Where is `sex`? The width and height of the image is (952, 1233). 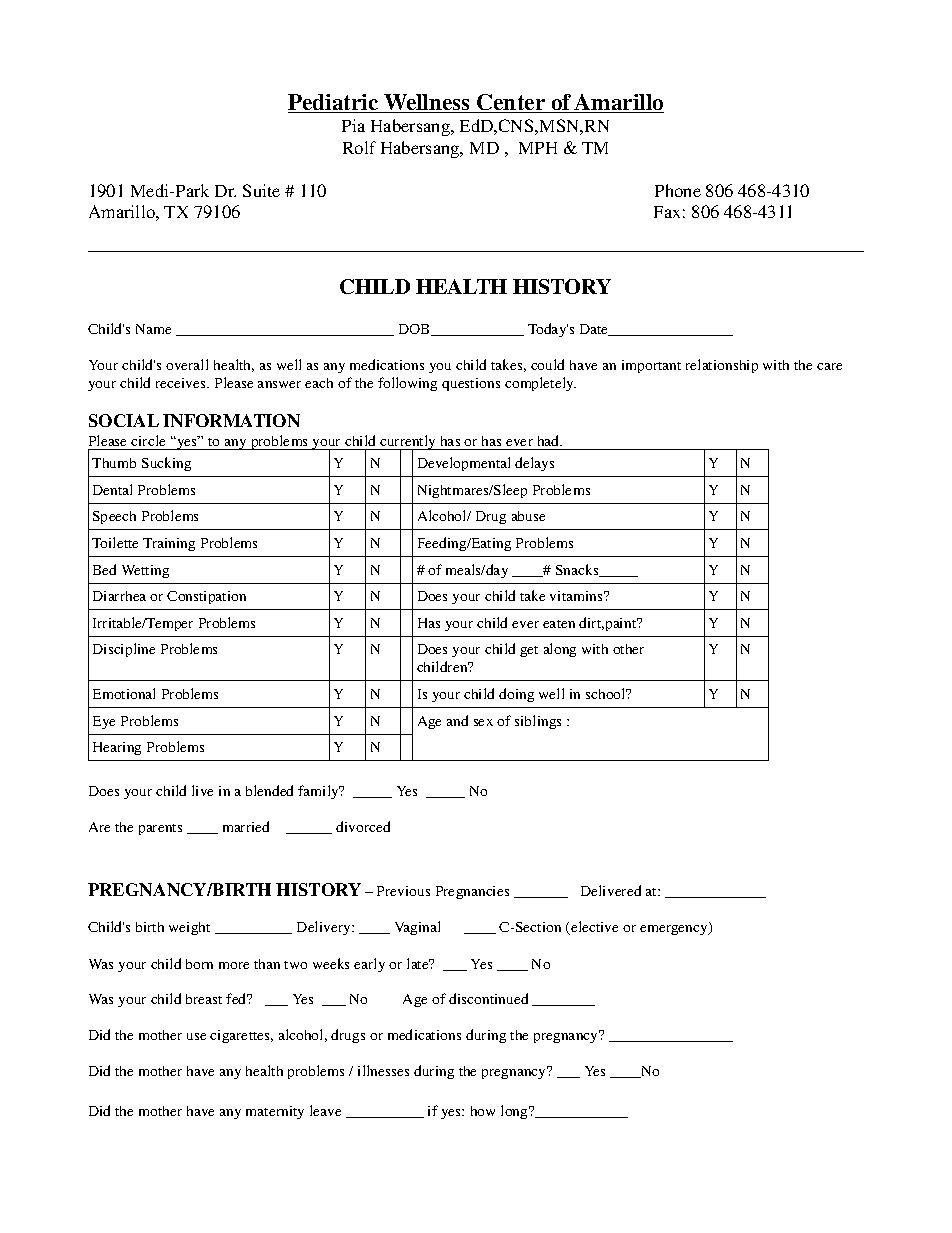 sex is located at coordinates (483, 722).
